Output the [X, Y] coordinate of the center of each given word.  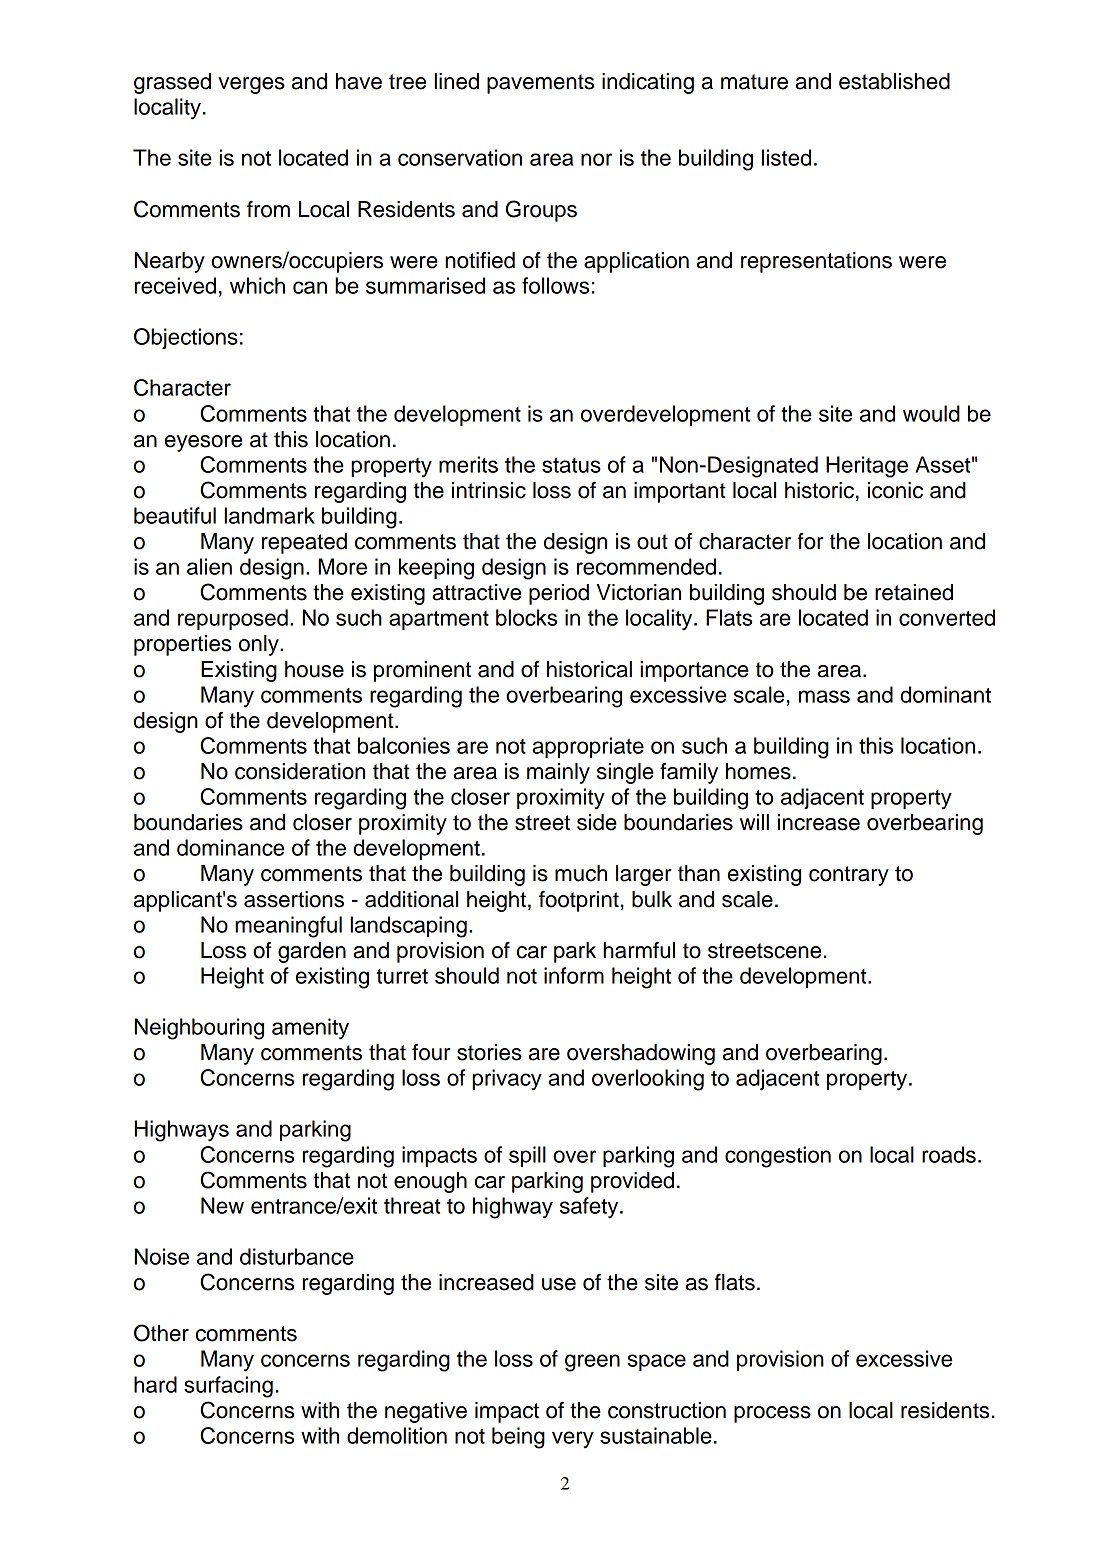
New [222, 1205]
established [894, 81]
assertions [294, 899]
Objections [186, 338]
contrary [849, 876]
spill [527, 1156]
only [260, 645]
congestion [778, 1157]
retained [914, 592]
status [571, 465]
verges [251, 85]
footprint [579, 901]
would [931, 413]
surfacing [228, 1387]
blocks [526, 617]
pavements [540, 84]
